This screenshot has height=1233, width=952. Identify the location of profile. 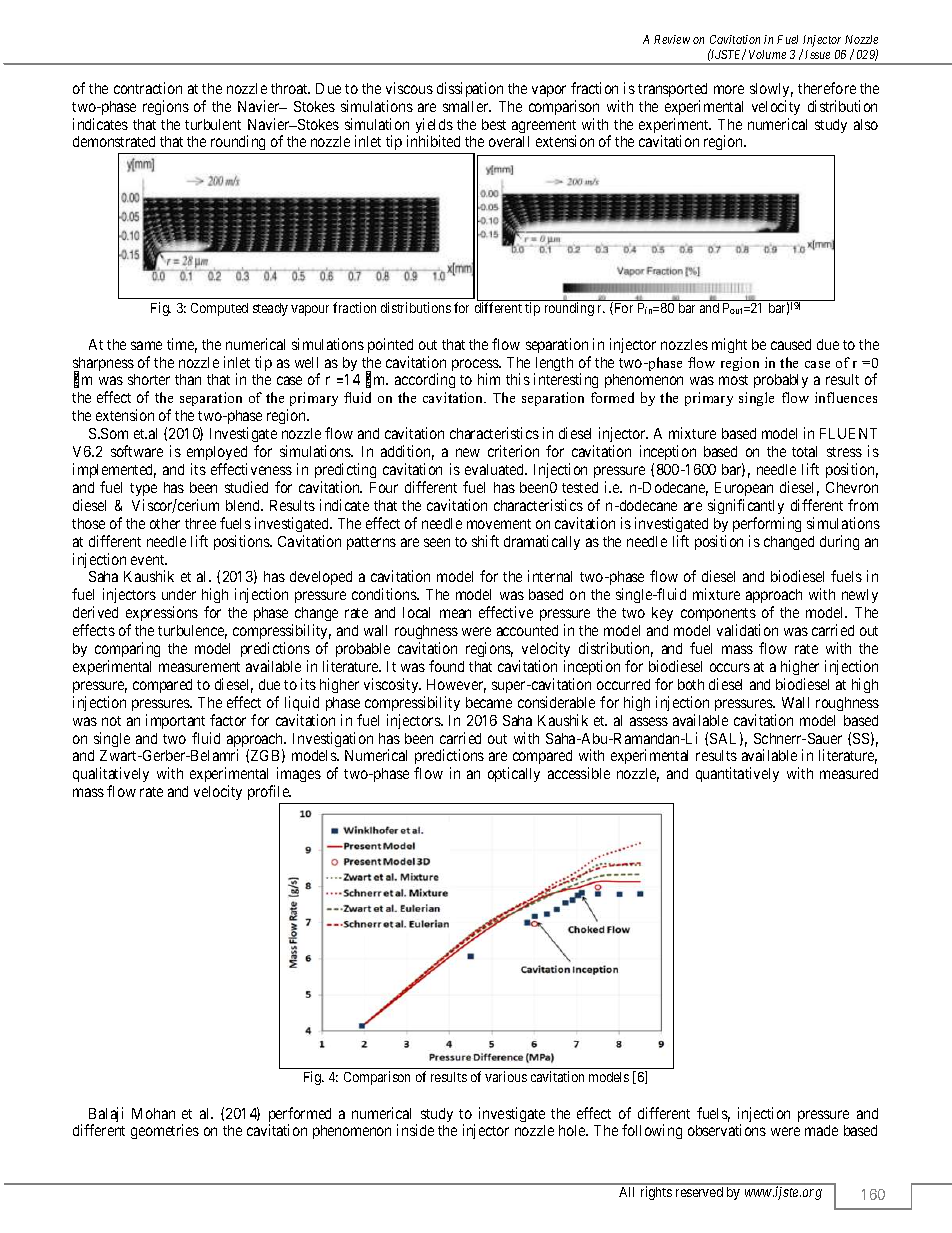
(269, 792).
